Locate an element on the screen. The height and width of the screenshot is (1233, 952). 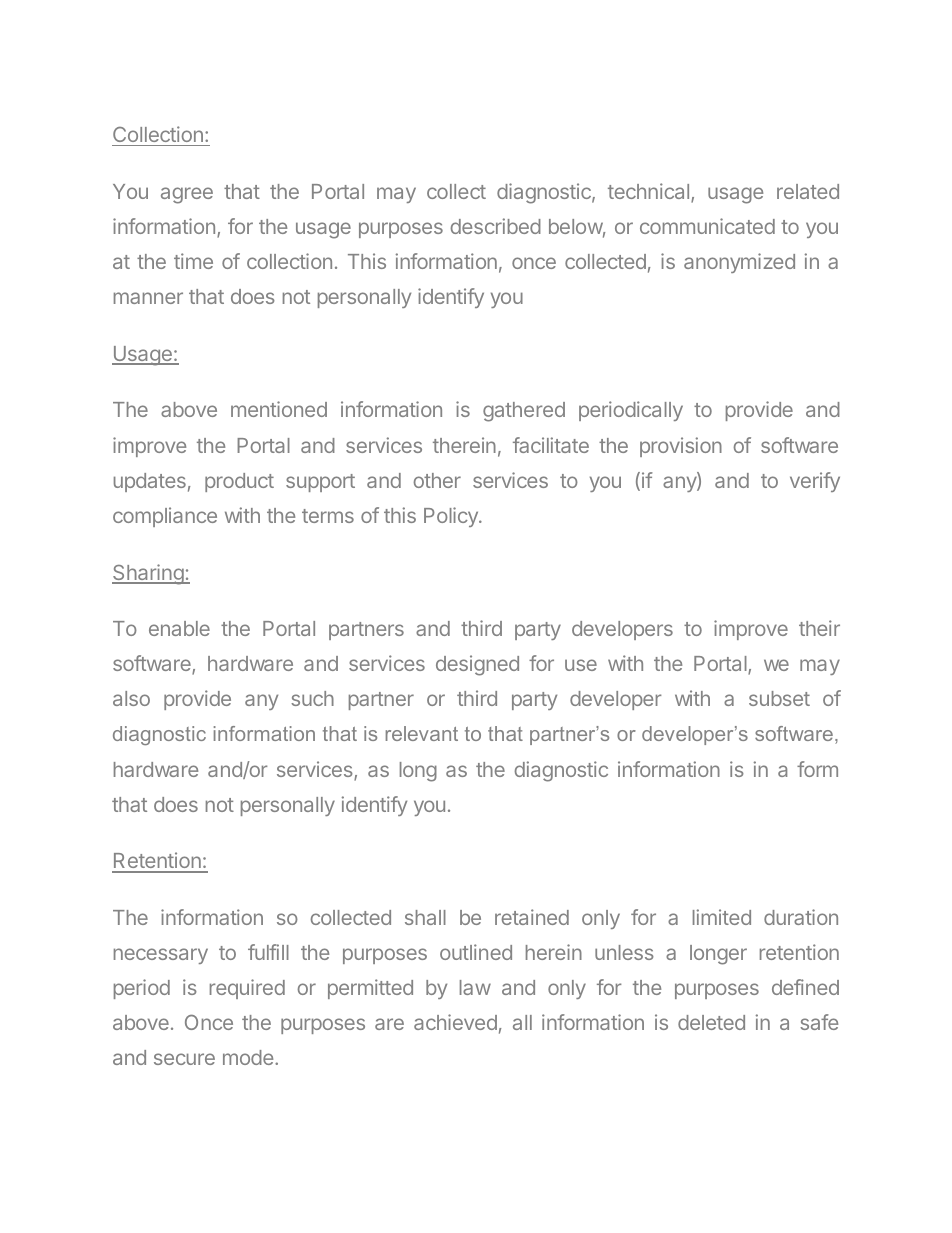
subset is located at coordinates (779, 698).
